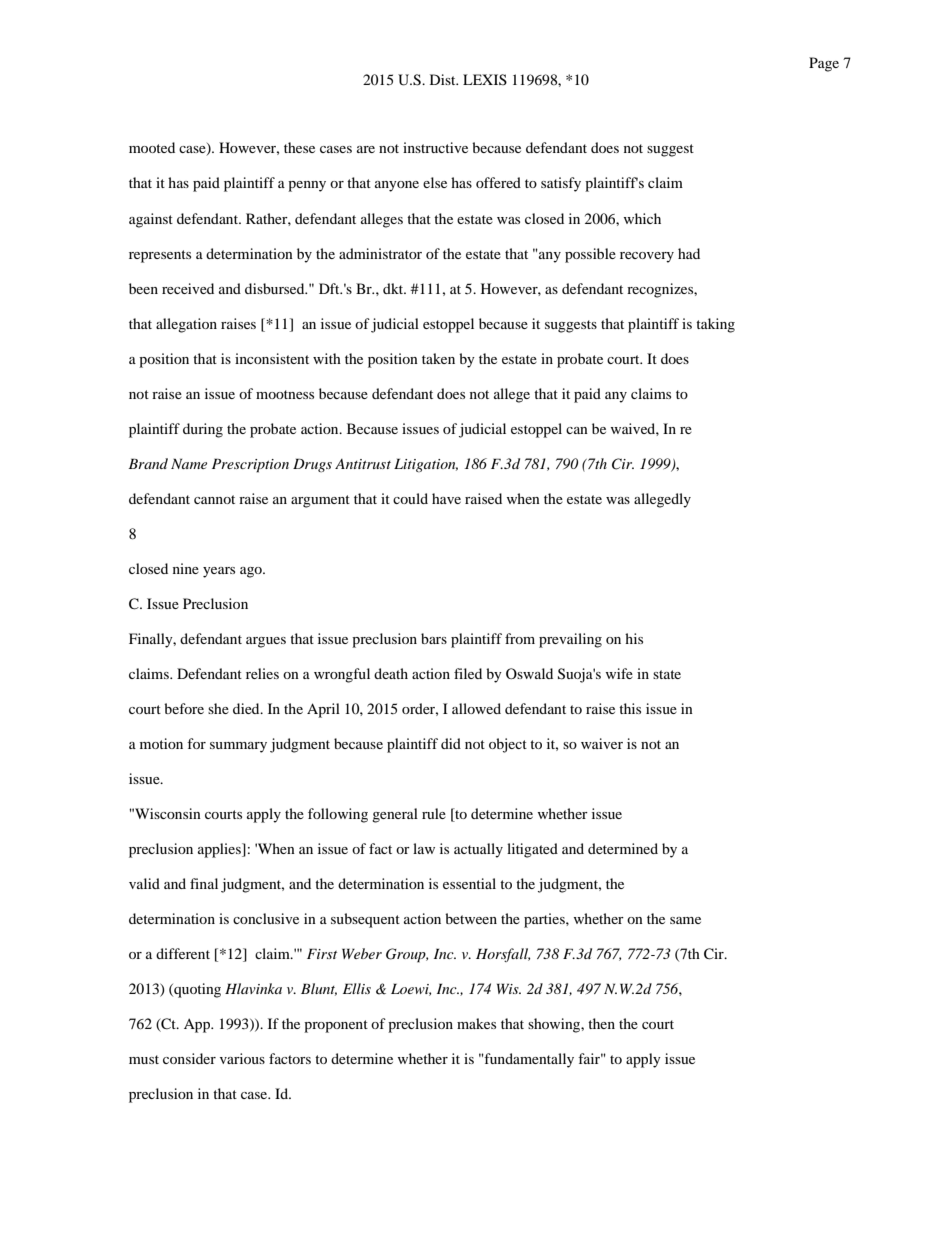 The width and height of the screenshot is (952, 1233). I want to click on LEXIS, so click(485, 79).
